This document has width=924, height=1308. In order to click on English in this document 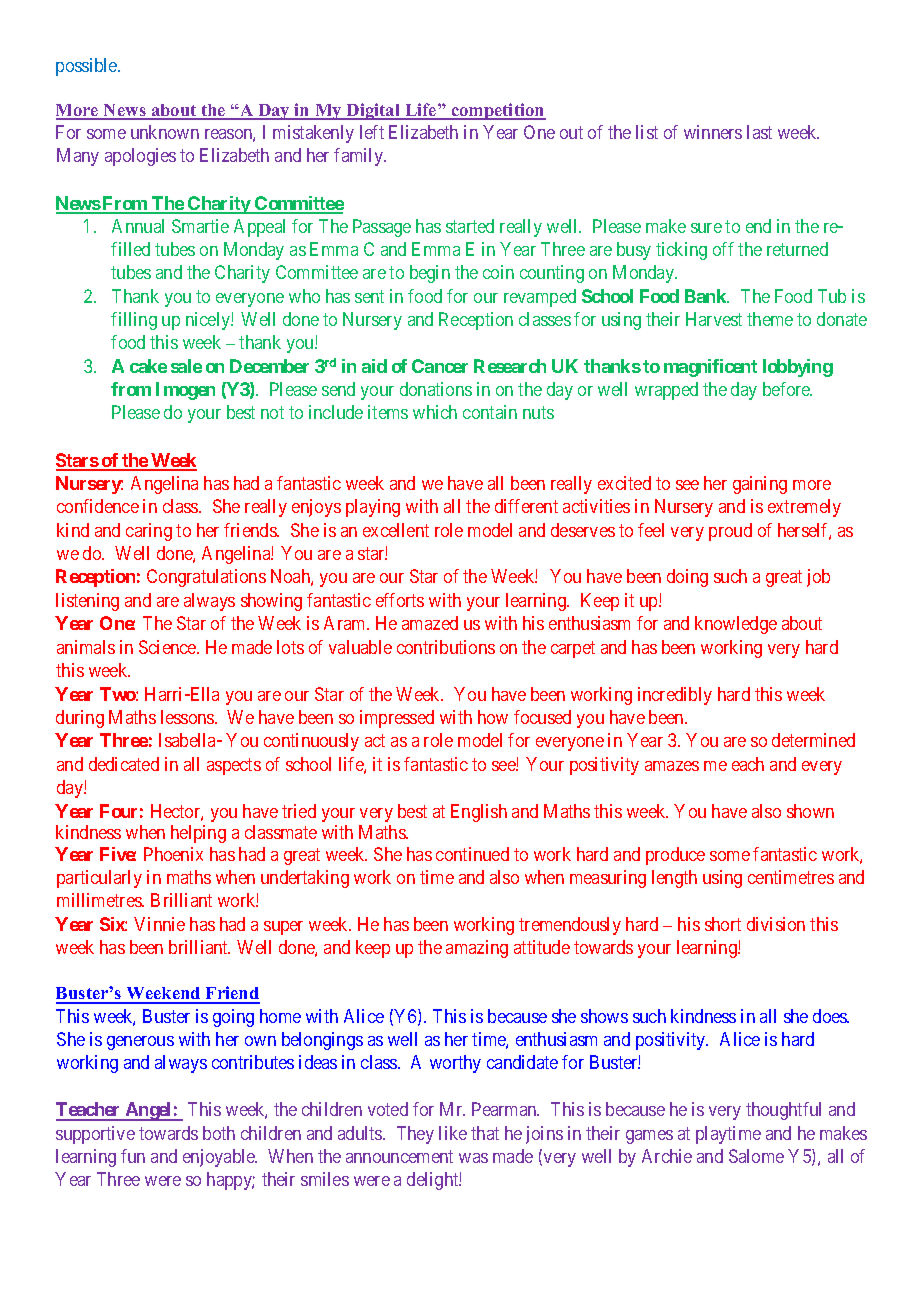, I will do `click(479, 813)`.
